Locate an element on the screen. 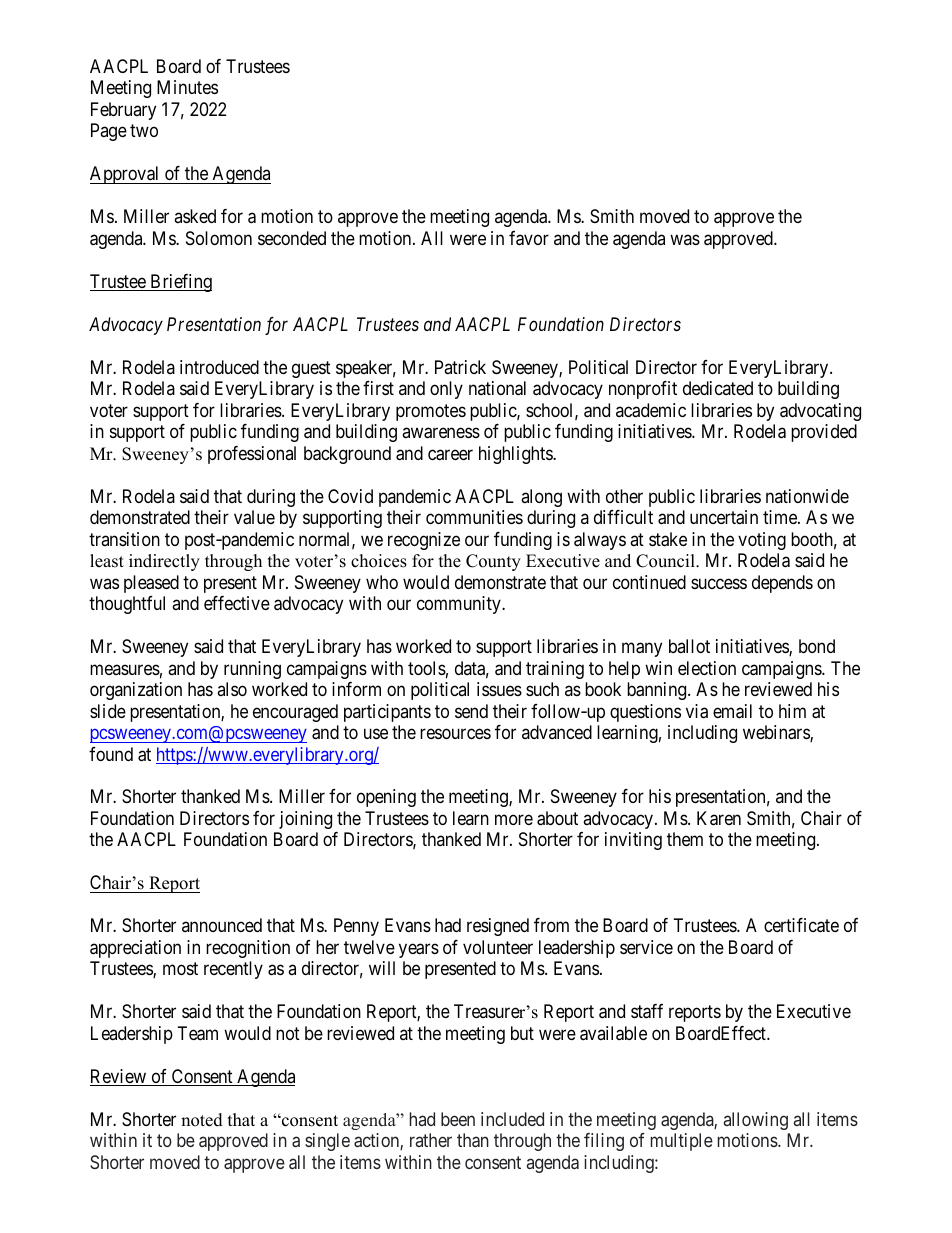  favor is located at coordinates (529, 238).
